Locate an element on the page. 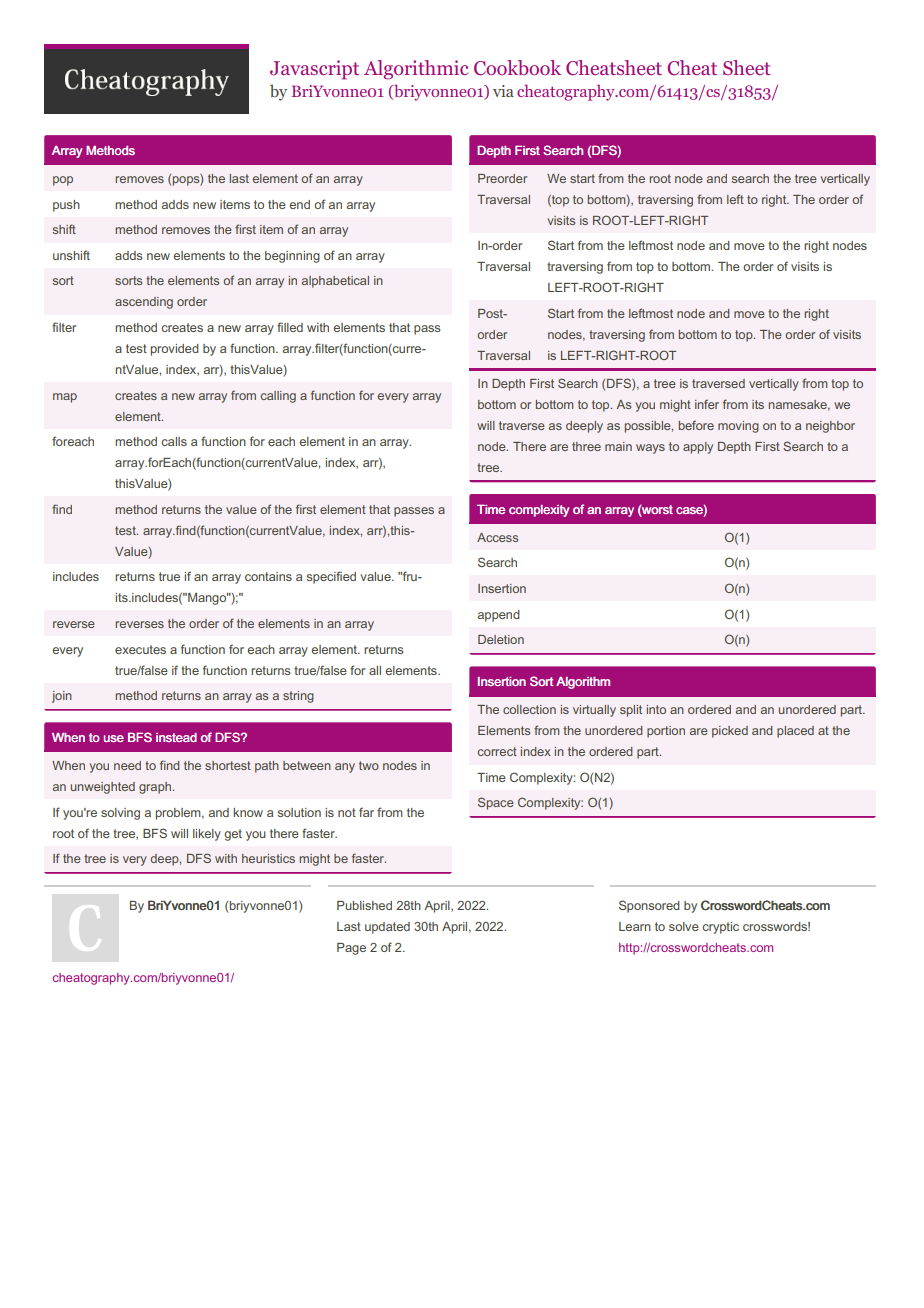 The image size is (924, 1308). picked is located at coordinates (730, 732).
